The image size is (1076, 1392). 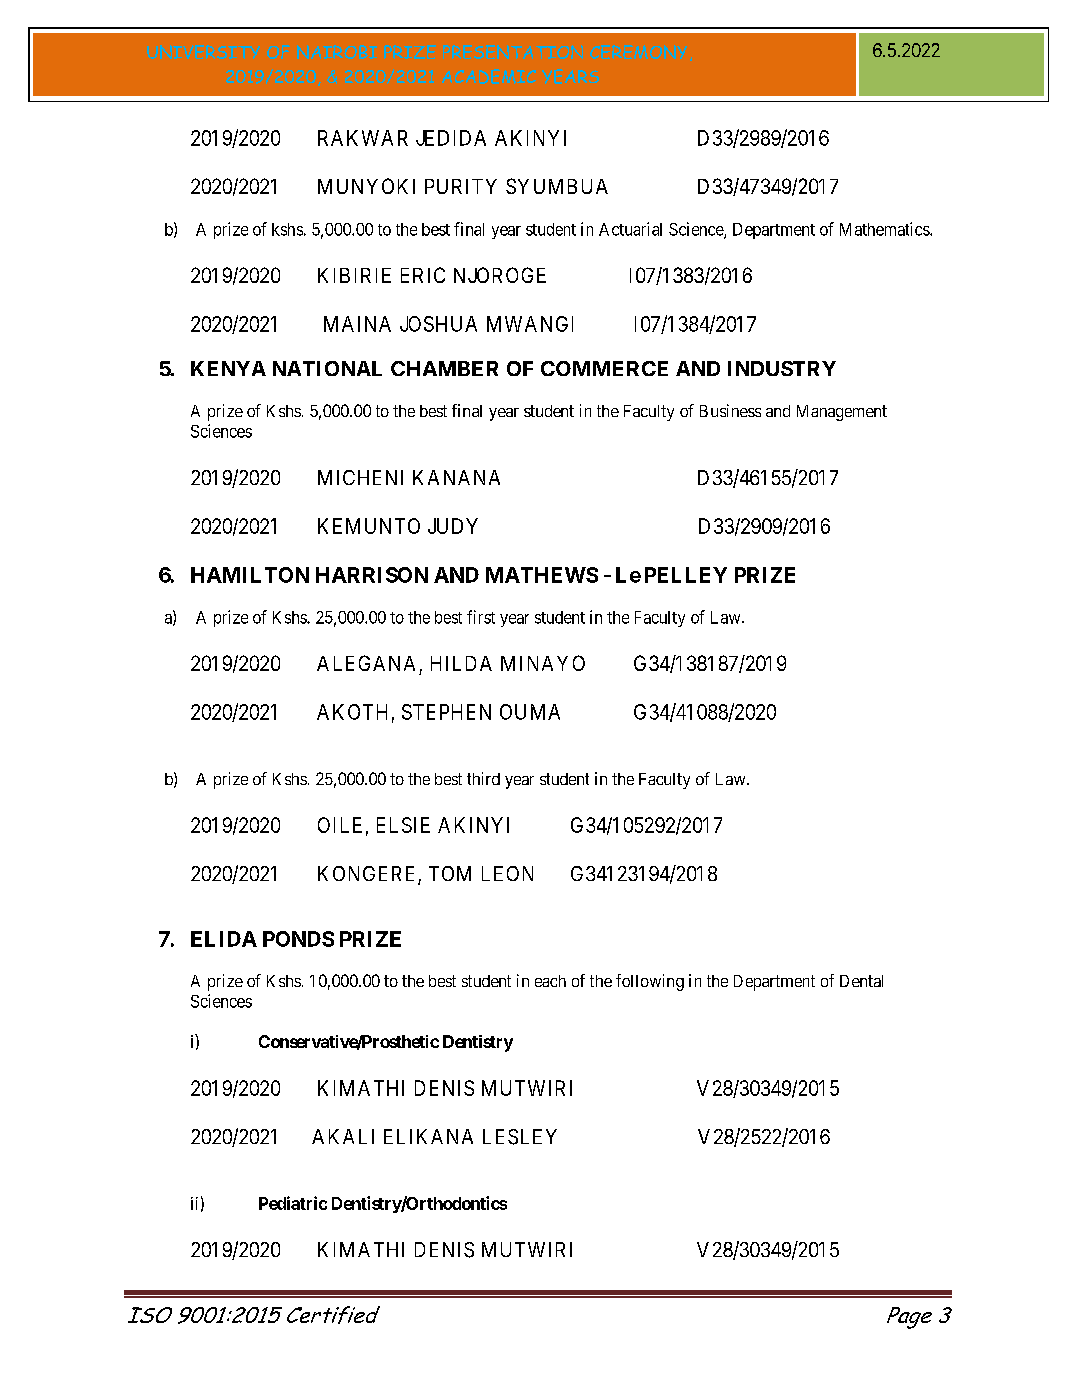 What do you see at coordinates (423, 275) in the page?
I see `ERIC` at bounding box center [423, 275].
